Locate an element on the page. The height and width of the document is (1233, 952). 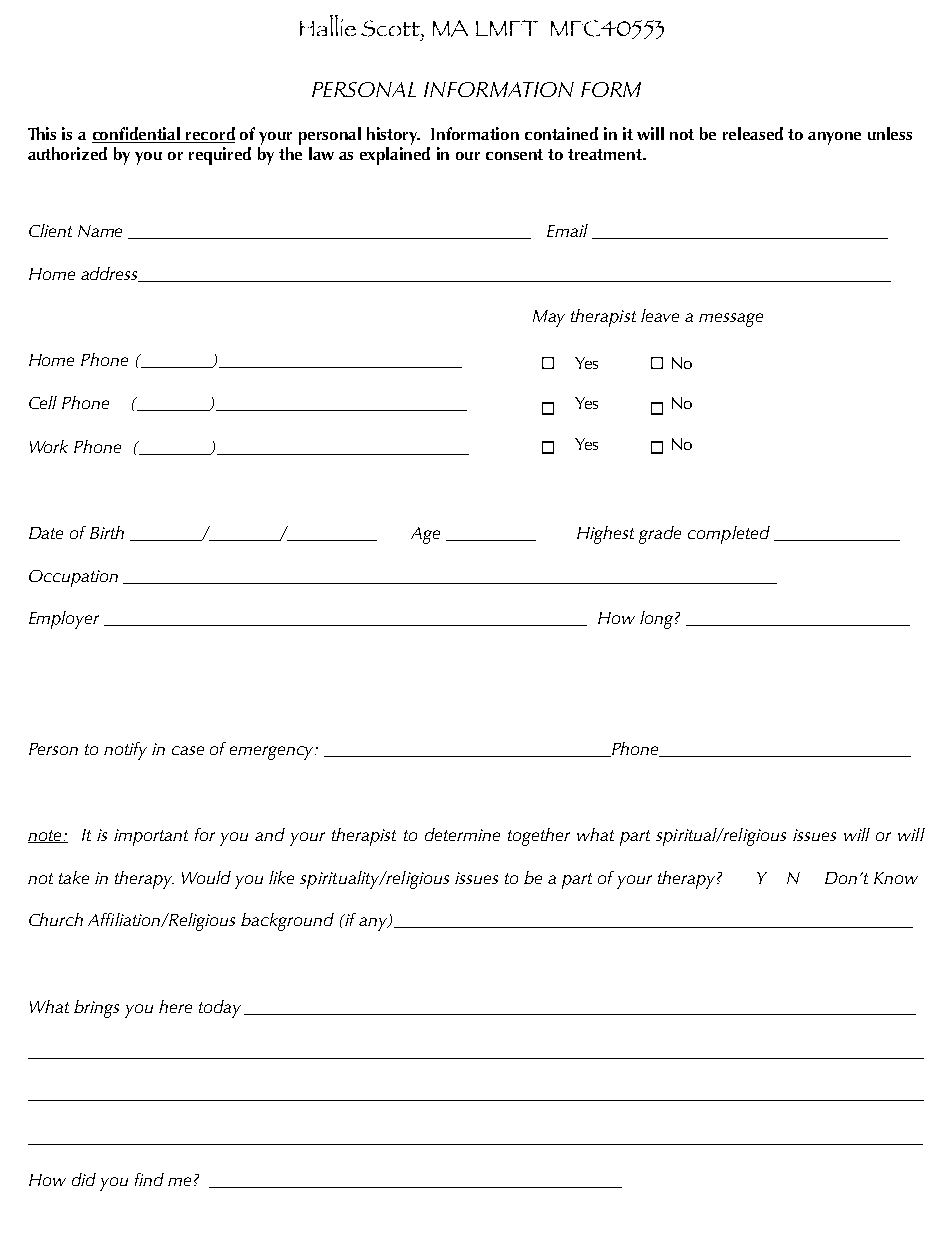
determine is located at coordinates (462, 834).
